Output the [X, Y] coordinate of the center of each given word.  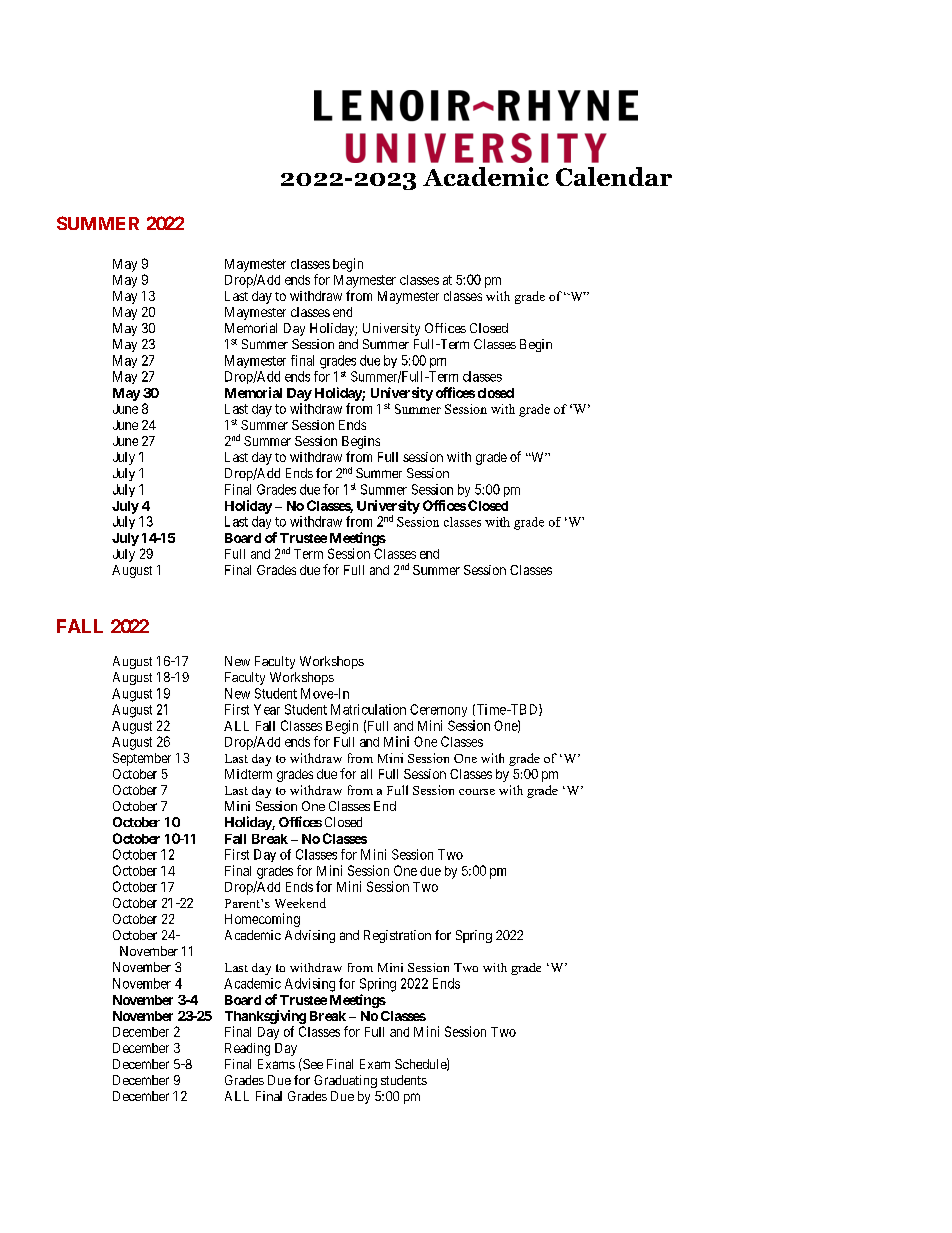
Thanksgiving [265, 1017]
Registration [397, 936]
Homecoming [262, 920]
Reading [247, 1049]
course [477, 792]
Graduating [345, 1081]
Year [267, 709]
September [142, 759]
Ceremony [438, 710]
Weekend [300, 903]
